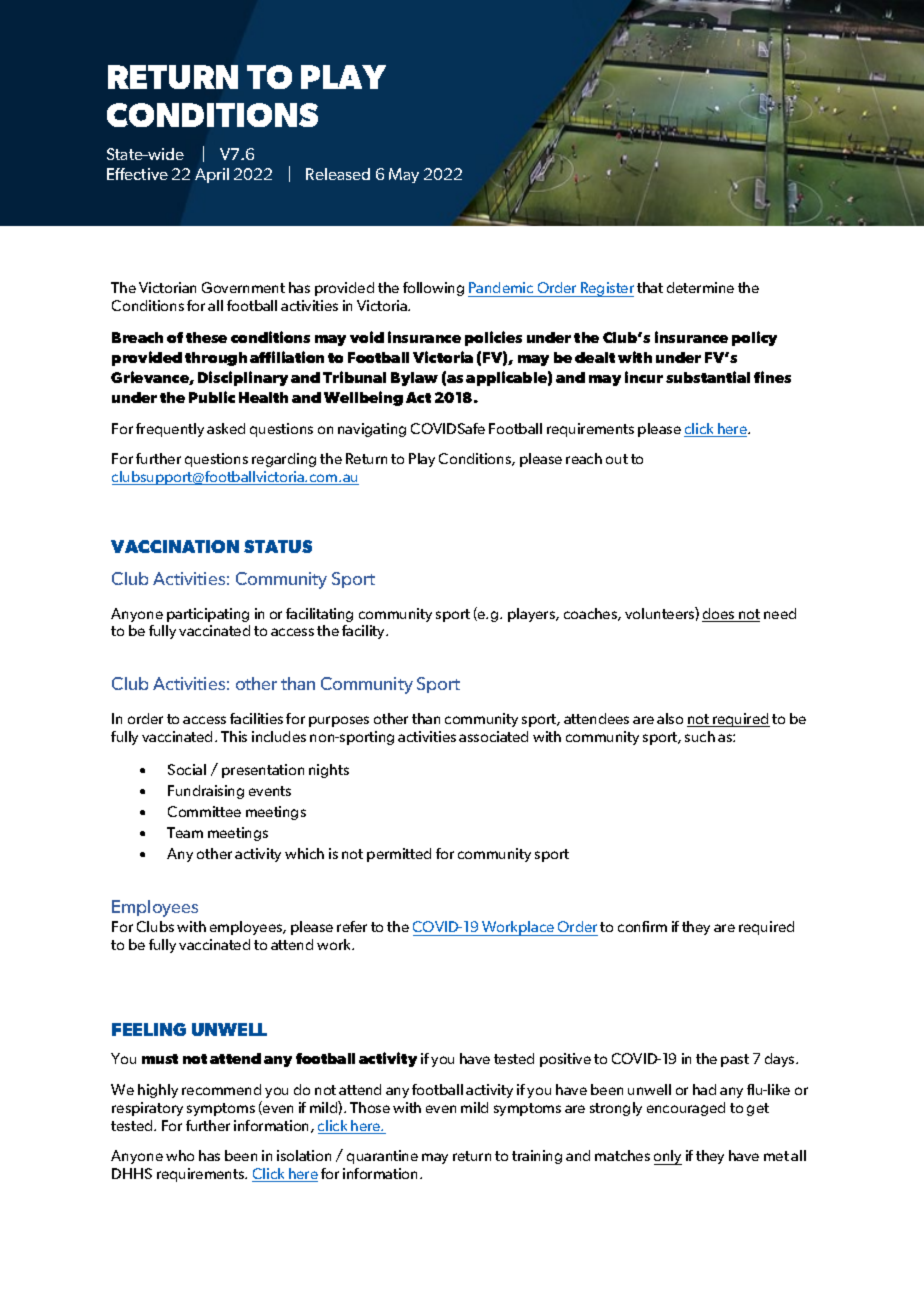  What do you see at coordinates (212, 175) in the screenshot?
I see `April` at bounding box center [212, 175].
